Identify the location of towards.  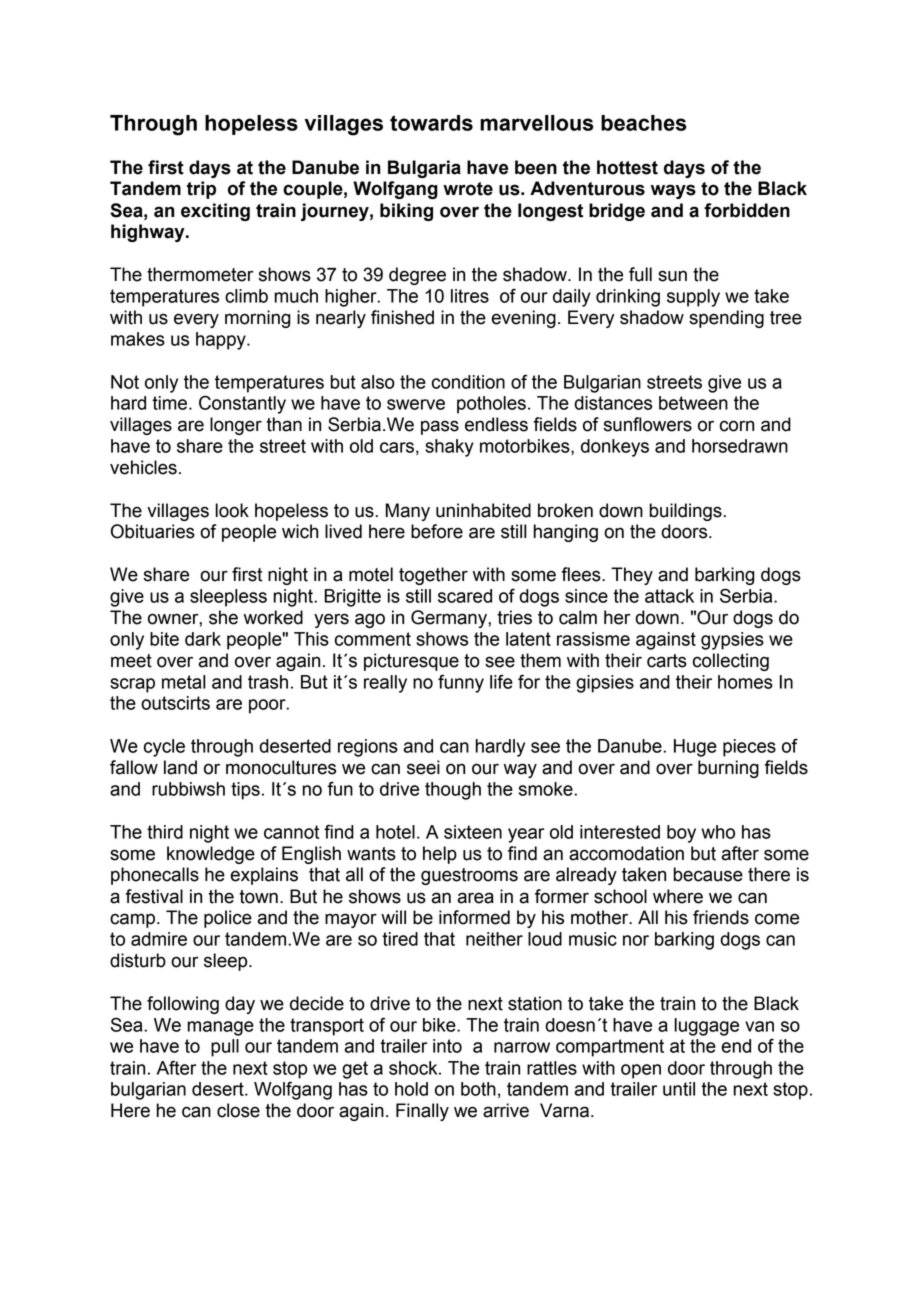
(431, 123).
